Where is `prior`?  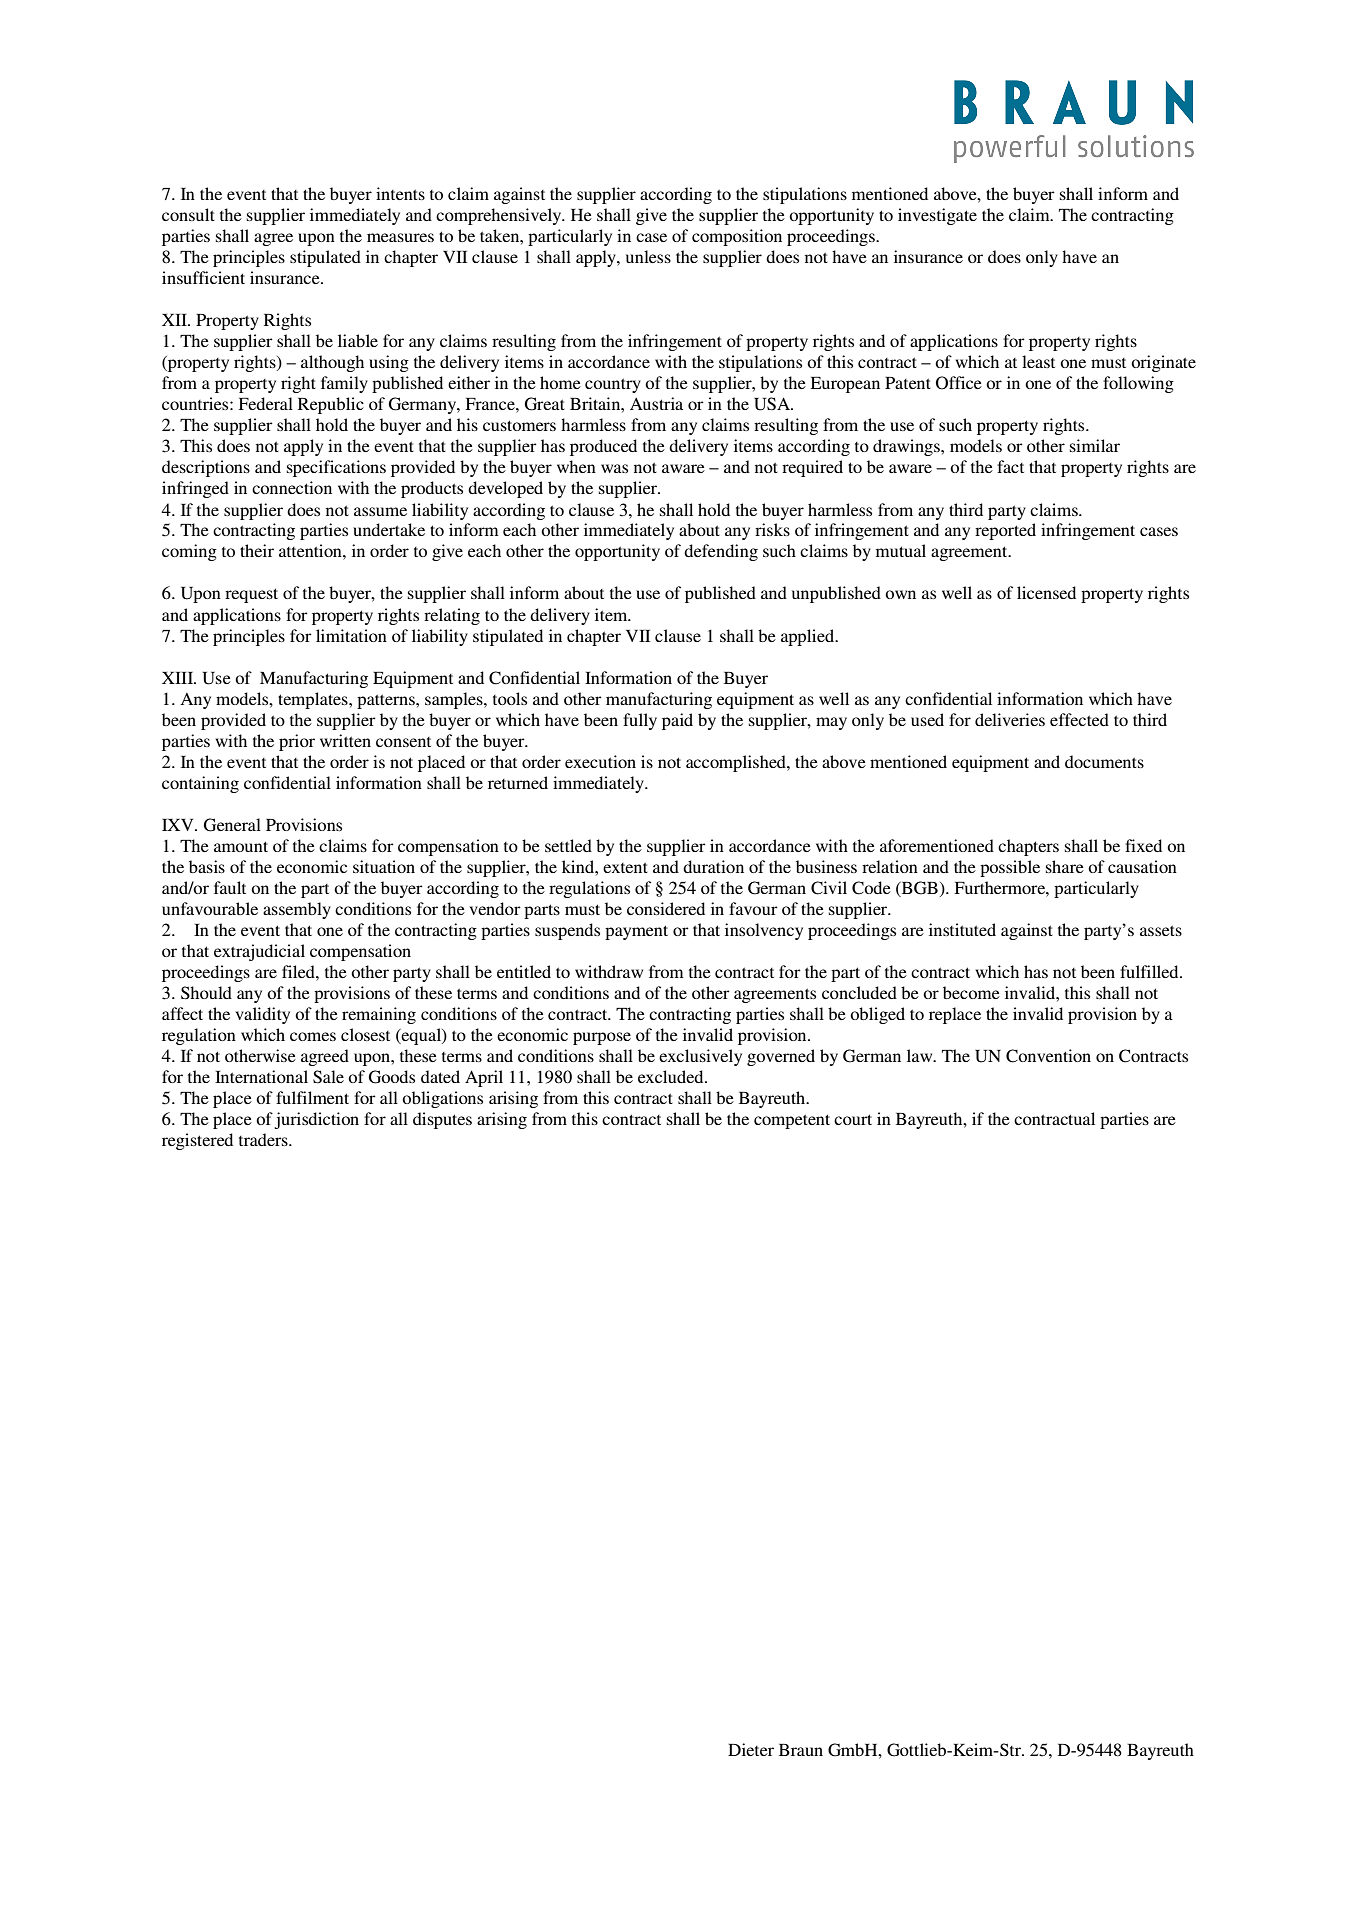 prior is located at coordinates (297, 742).
